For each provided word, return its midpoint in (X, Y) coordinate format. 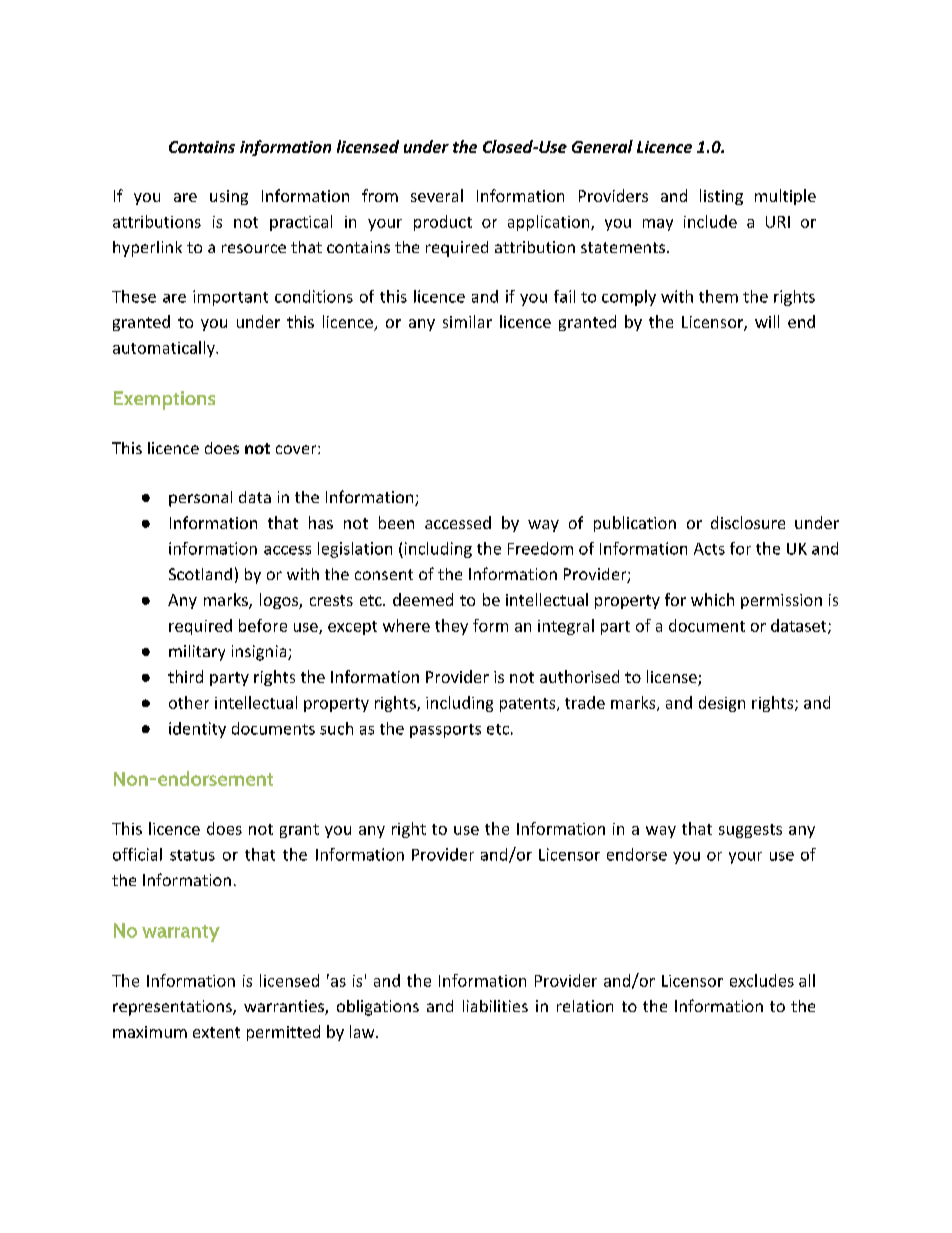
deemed (423, 599)
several (437, 195)
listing (721, 197)
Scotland (200, 574)
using (229, 197)
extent (216, 1032)
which (712, 599)
